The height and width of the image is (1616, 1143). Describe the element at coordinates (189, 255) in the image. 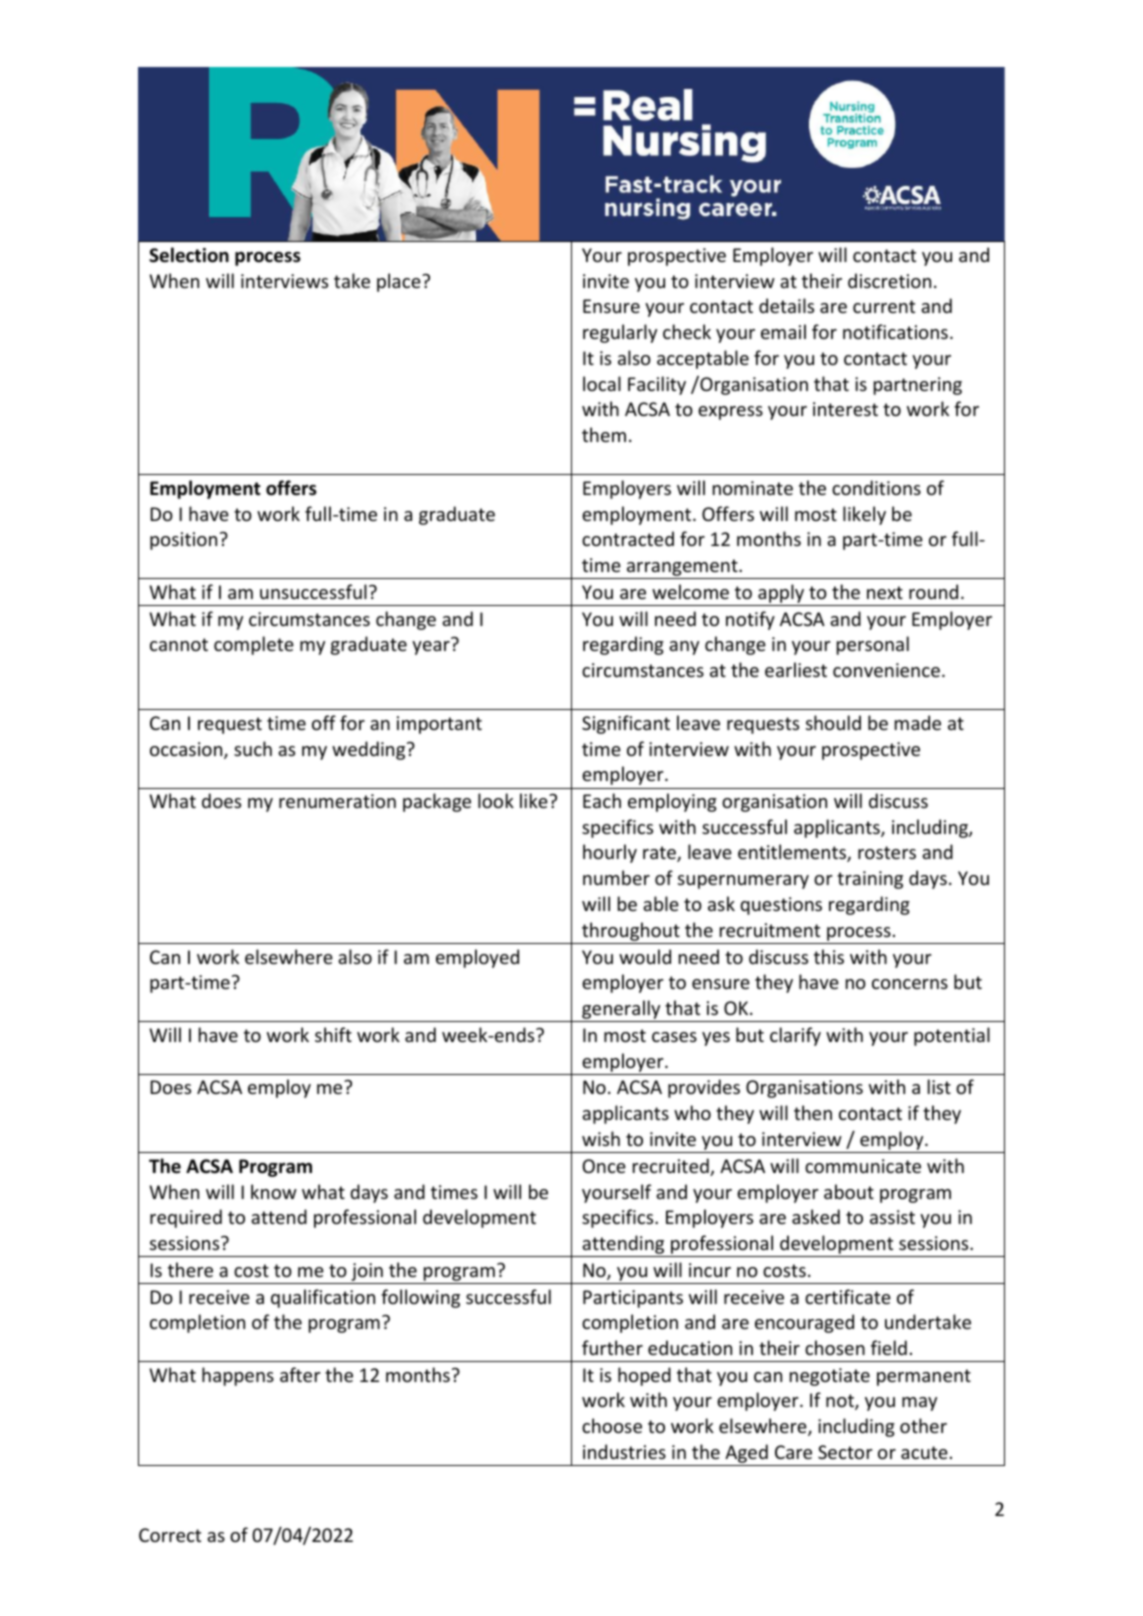

I see `Selection` at that location.
